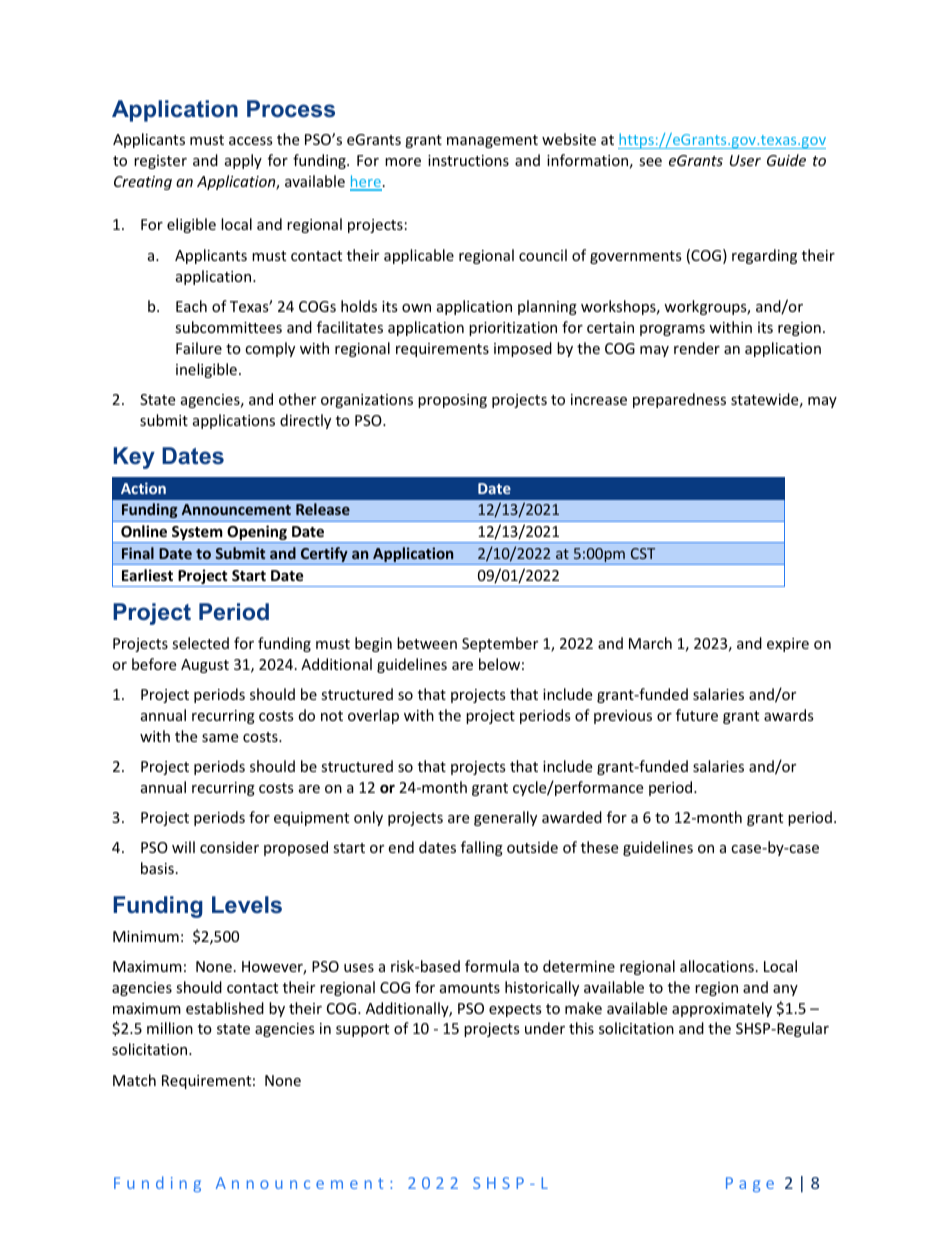 The width and height of the document is (952, 1233). What do you see at coordinates (197, 534) in the document?
I see `System` at bounding box center [197, 534].
